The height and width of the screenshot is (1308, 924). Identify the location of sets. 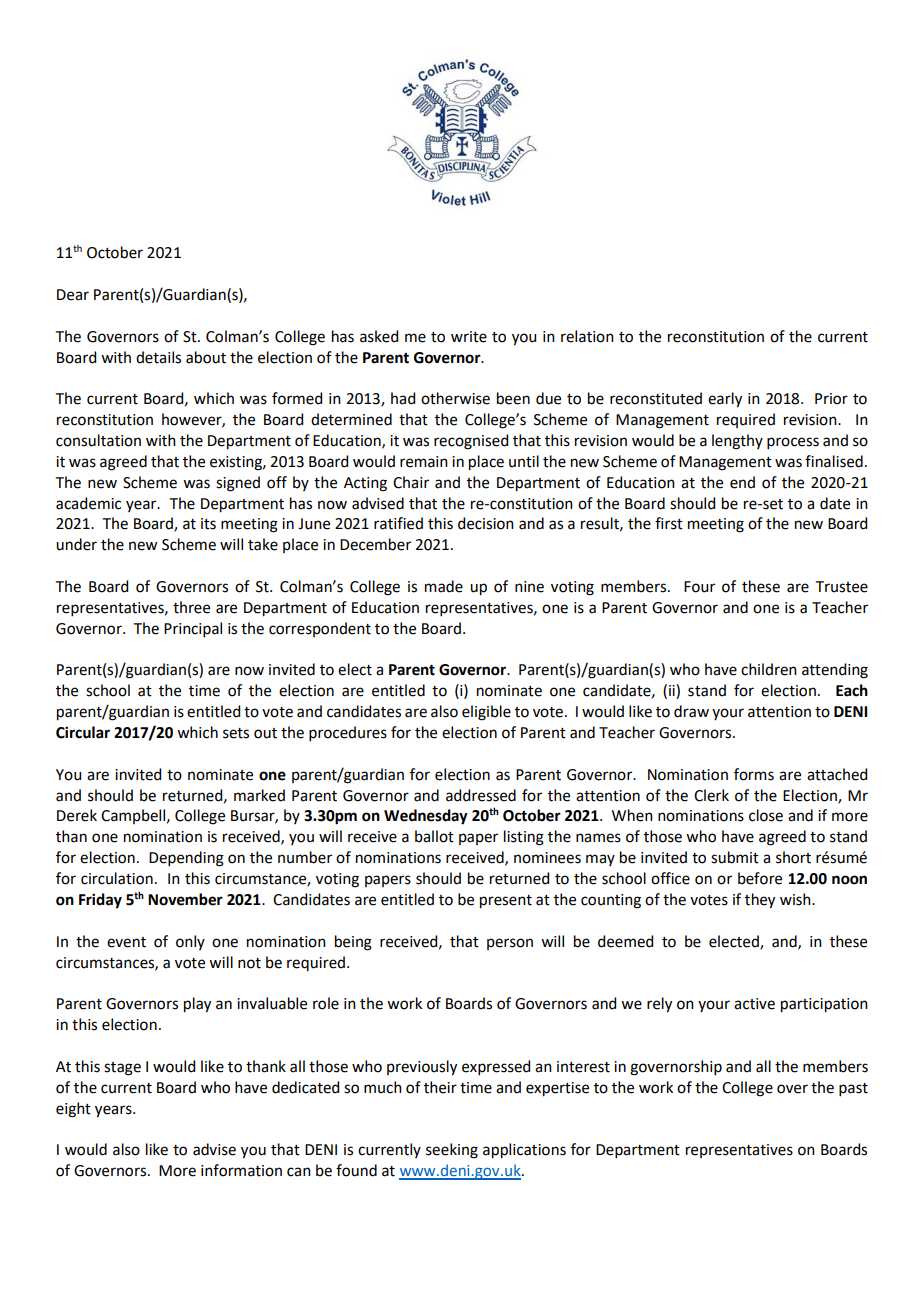
(236, 733).
